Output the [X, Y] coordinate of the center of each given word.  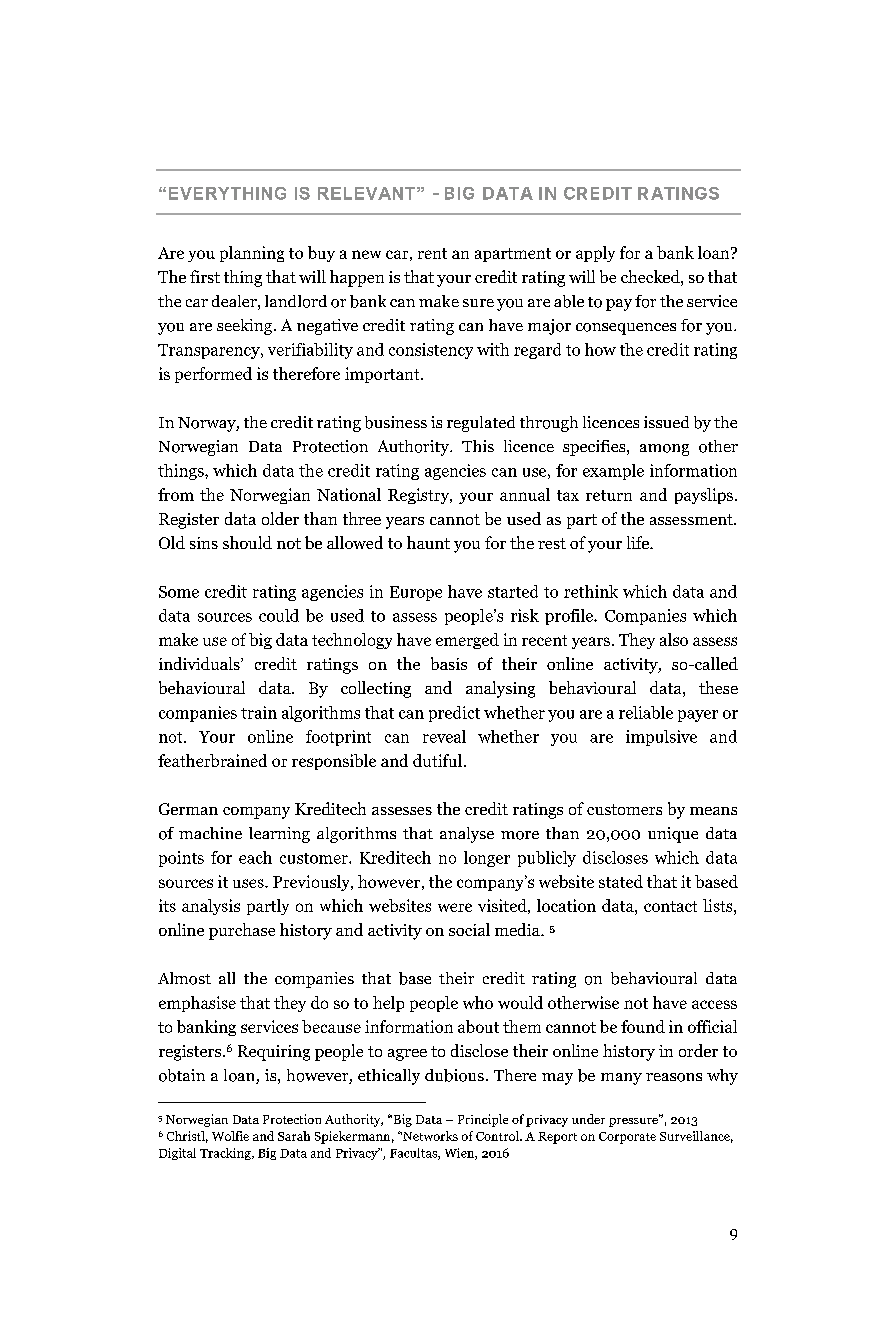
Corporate [627, 1138]
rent [432, 253]
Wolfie [230, 1136]
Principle [483, 1120]
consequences [626, 329]
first [205, 276]
